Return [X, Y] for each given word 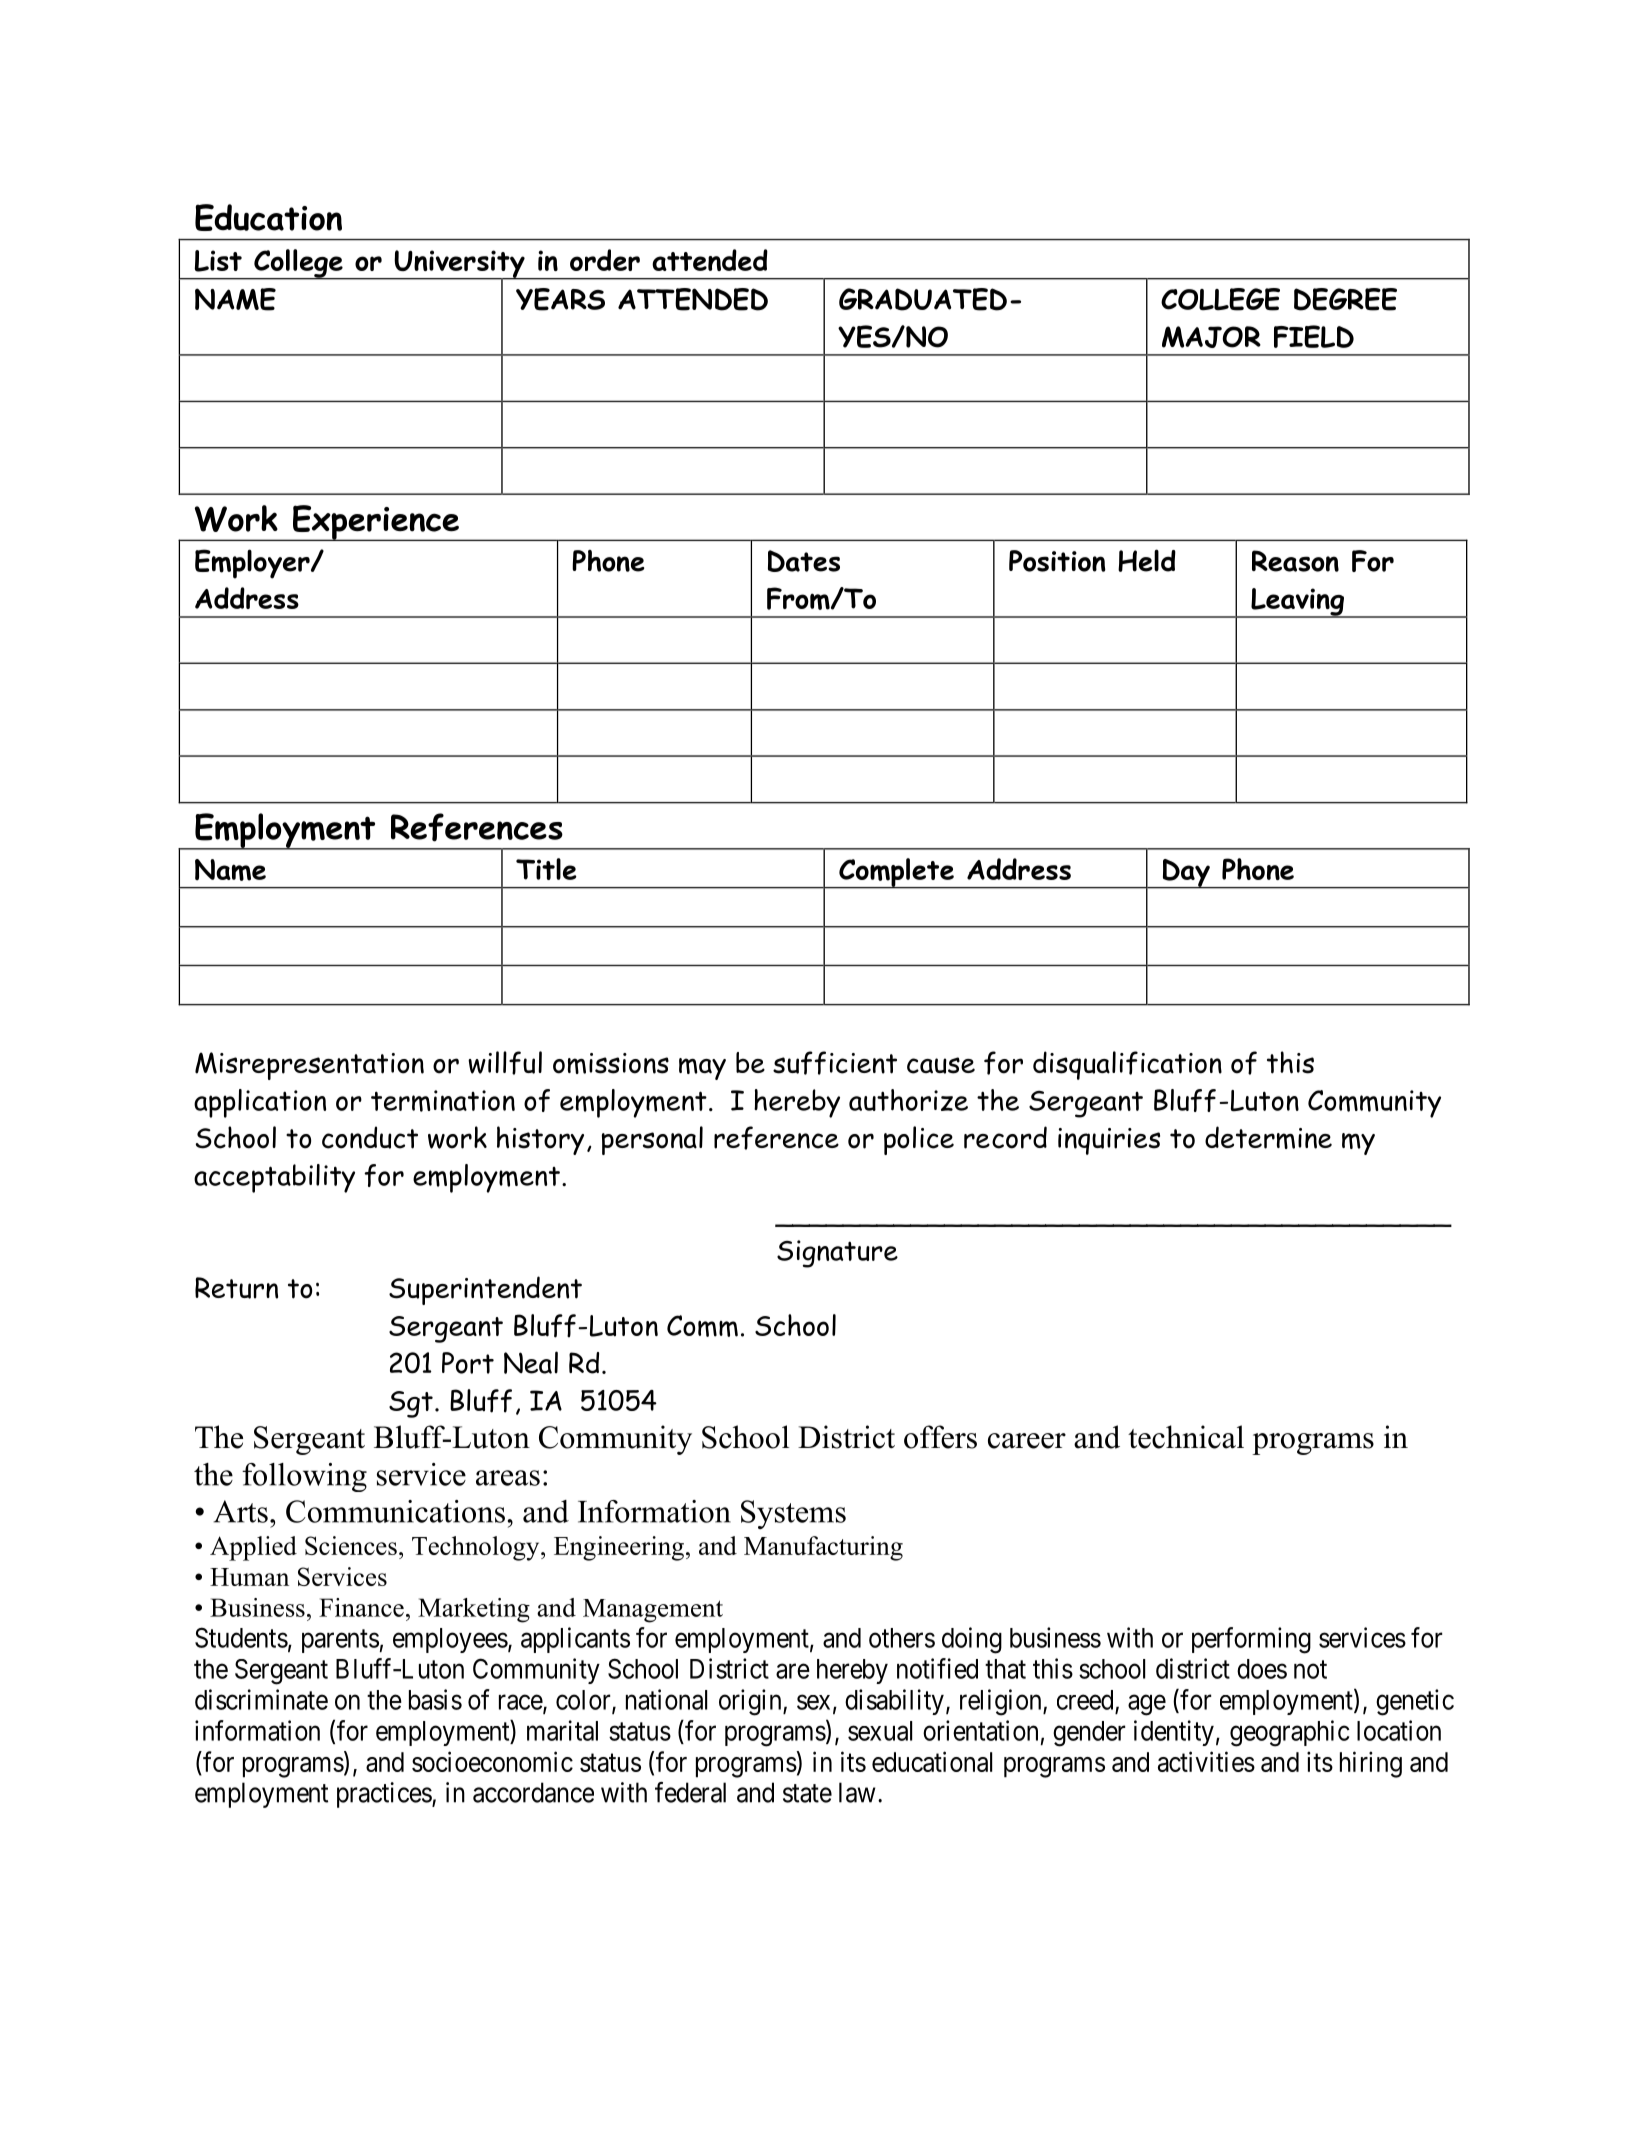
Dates [804, 561]
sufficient [835, 1063]
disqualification [1127, 1065]
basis [435, 1699]
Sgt [411, 1404]
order [605, 260]
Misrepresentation [309, 1066]
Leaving [1297, 603]
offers [940, 1437]
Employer [253, 564]
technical [1186, 1437]
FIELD [1314, 336]
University [459, 265]
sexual [880, 1731]
